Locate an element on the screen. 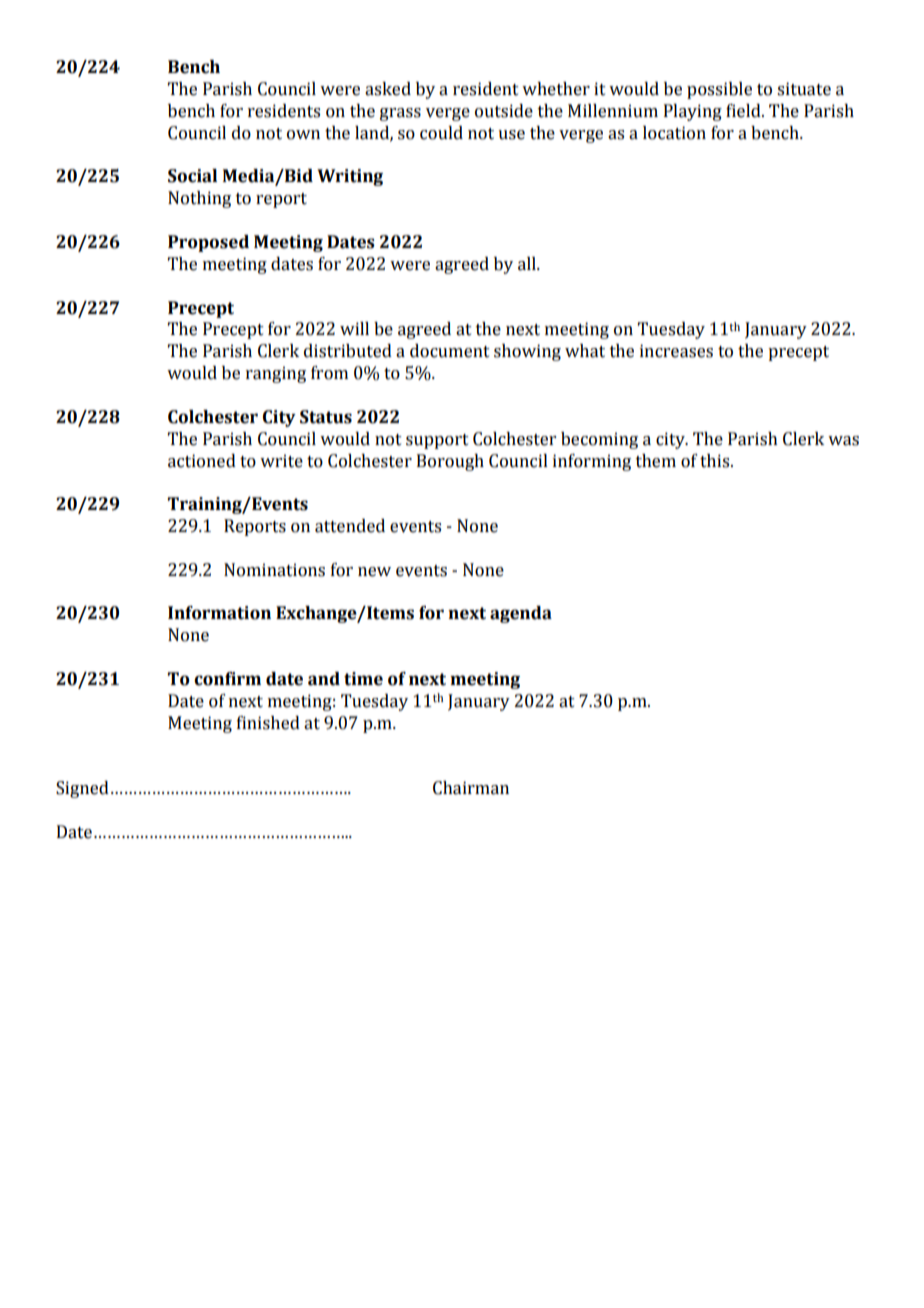 The height and width of the screenshot is (1308, 924). agenda is located at coordinates (521, 614).
